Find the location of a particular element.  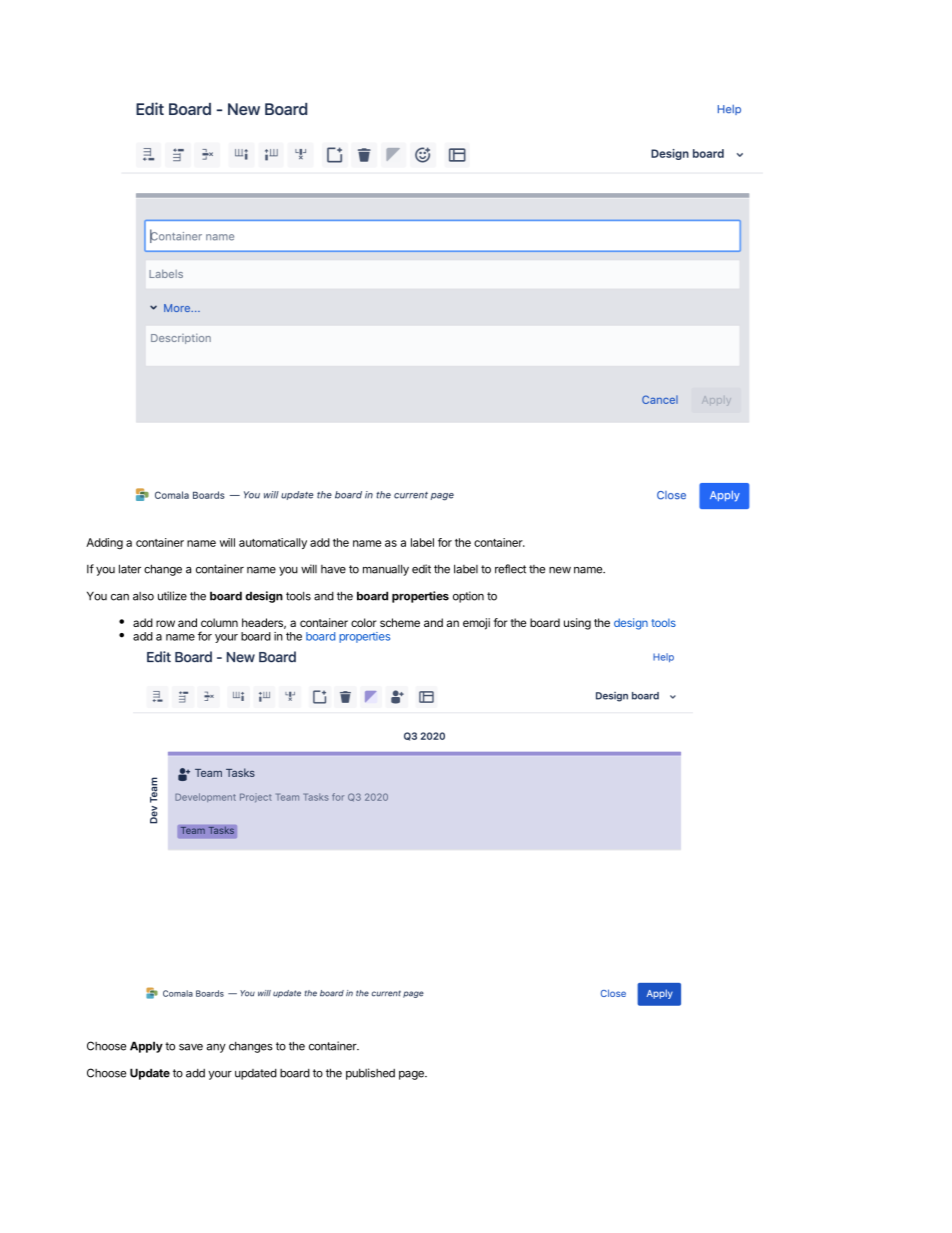

later is located at coordinates (130, 569).
